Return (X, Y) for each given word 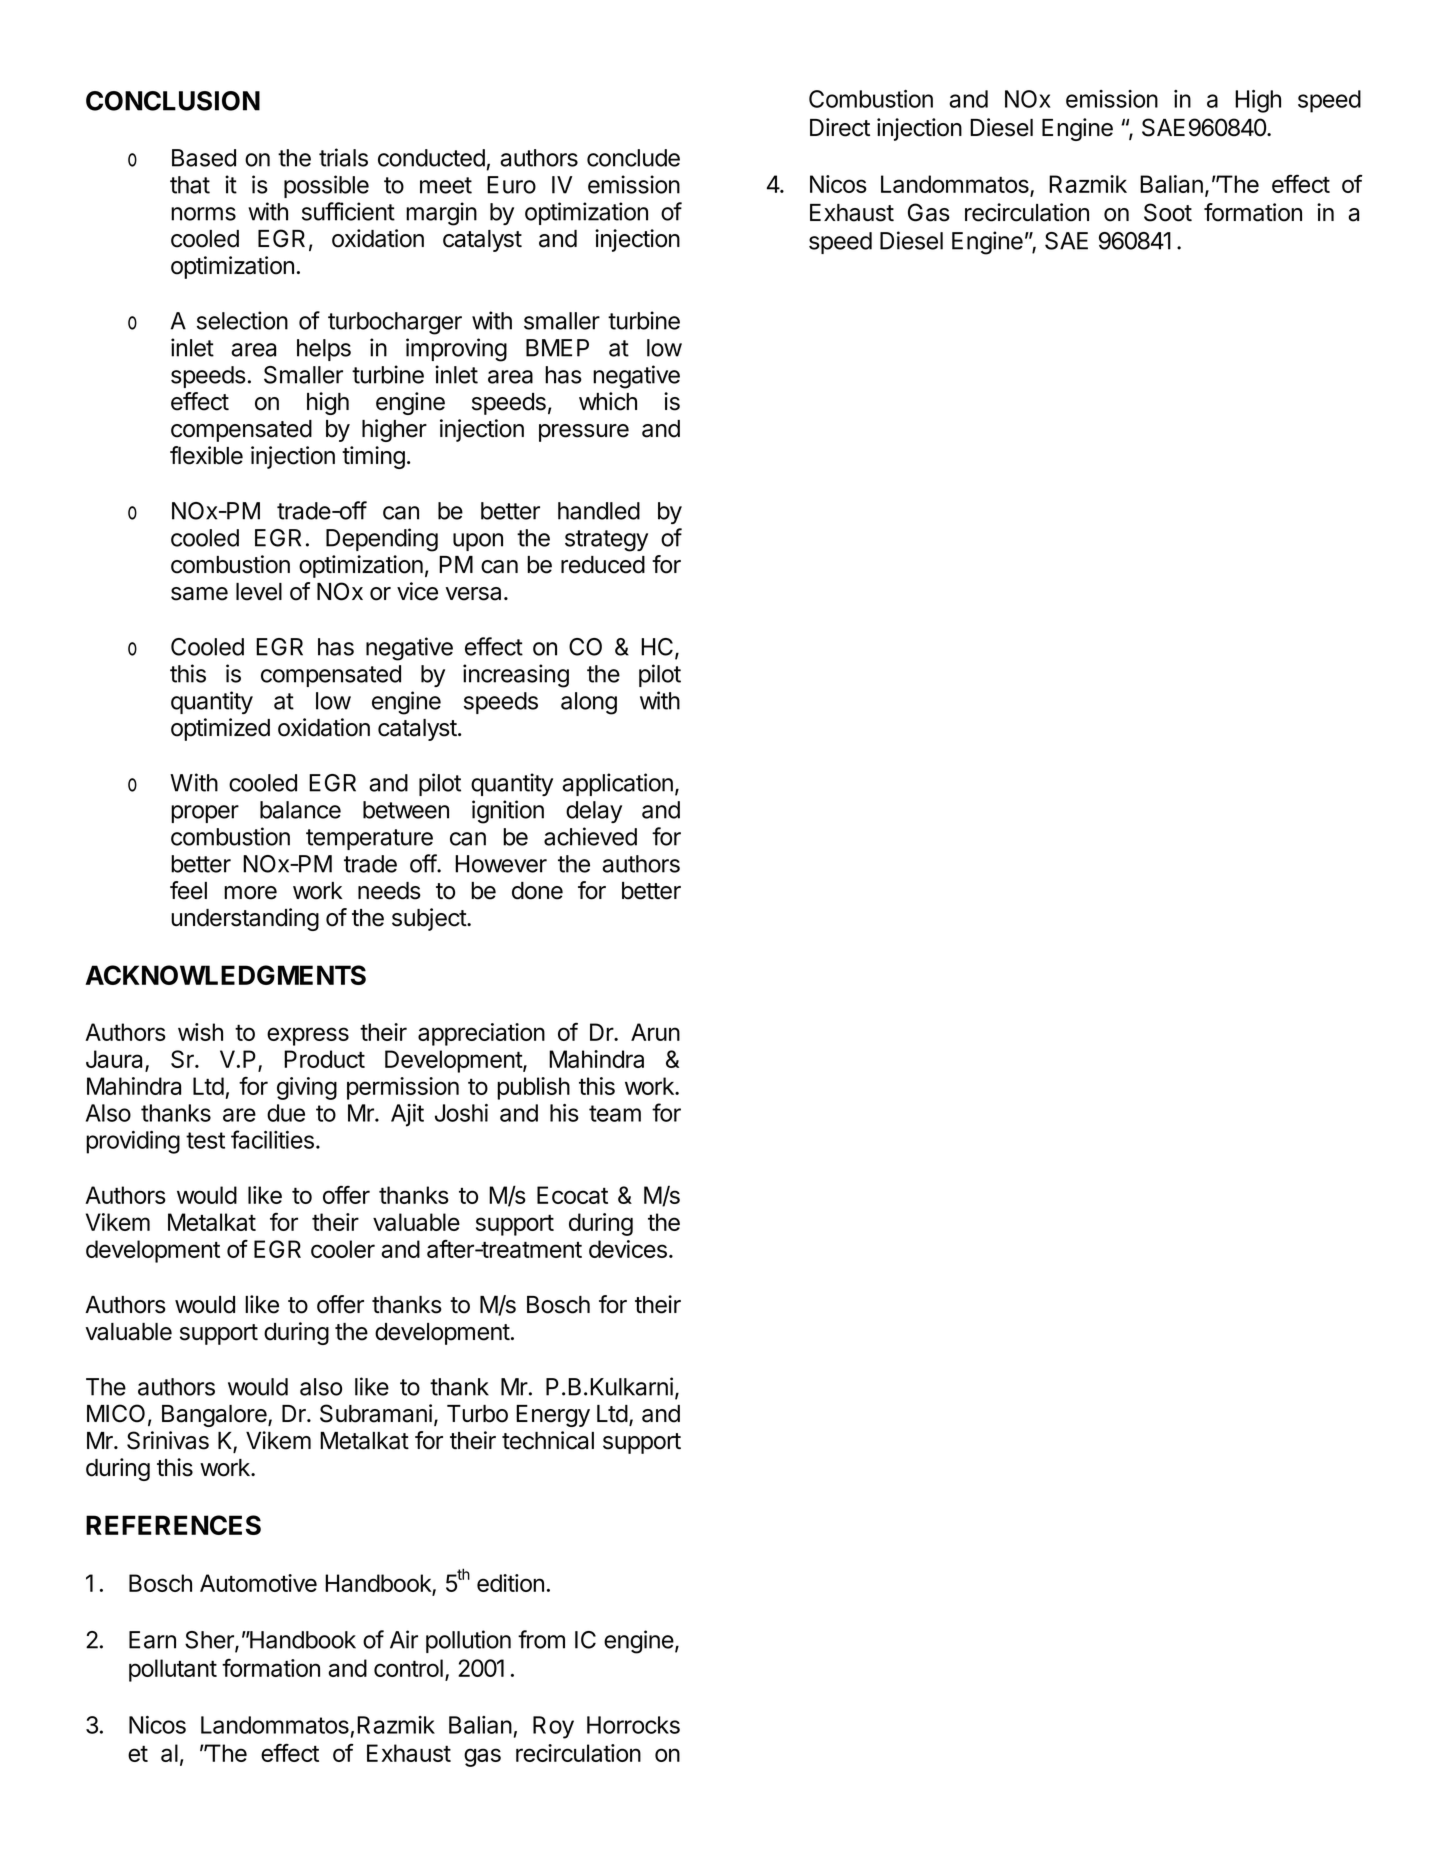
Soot (1168, 212)
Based (204, 158)
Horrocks (633, 1725)
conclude (633, 158)
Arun (655, 1032)
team (615, 1113)
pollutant (173, 1670)
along (589, 703)
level (259, 592)
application (617, 784)
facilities (272, 1139)
